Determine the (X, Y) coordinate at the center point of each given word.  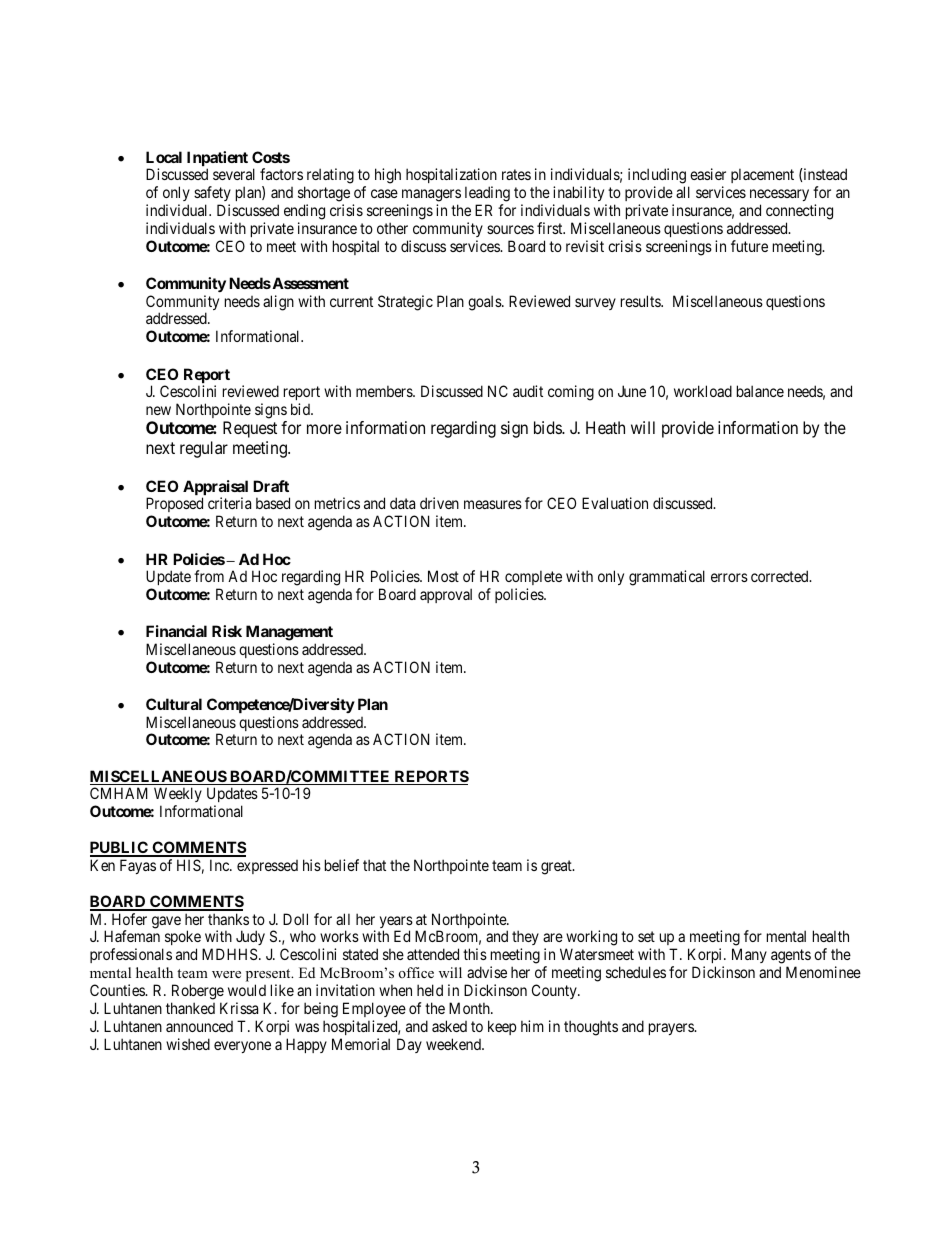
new (158, 410)
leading (487, 194)
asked (449, 1026)
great (557, 867)
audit (528, 391)
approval (446, 595)
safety (212, 193)
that (374, 865)
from (209, 576)
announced (199, 1026)
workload (703, 391)
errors (729, 577)
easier (708, 174)
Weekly (178, 796)
